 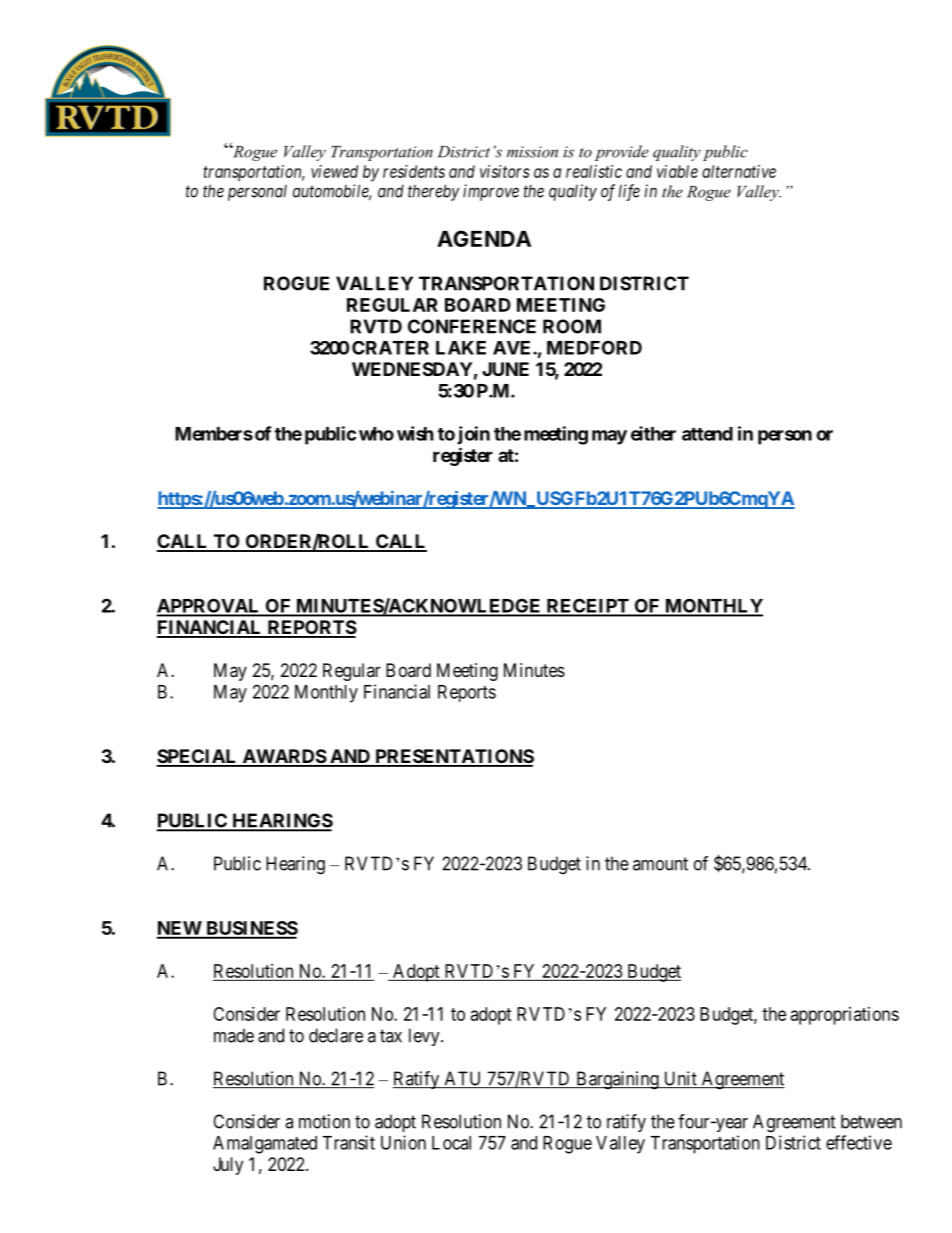 What do you see at coordinates (265, 1145) in the screenshot?
I see `Amalgamated` at bounding box center [265, 1145].
